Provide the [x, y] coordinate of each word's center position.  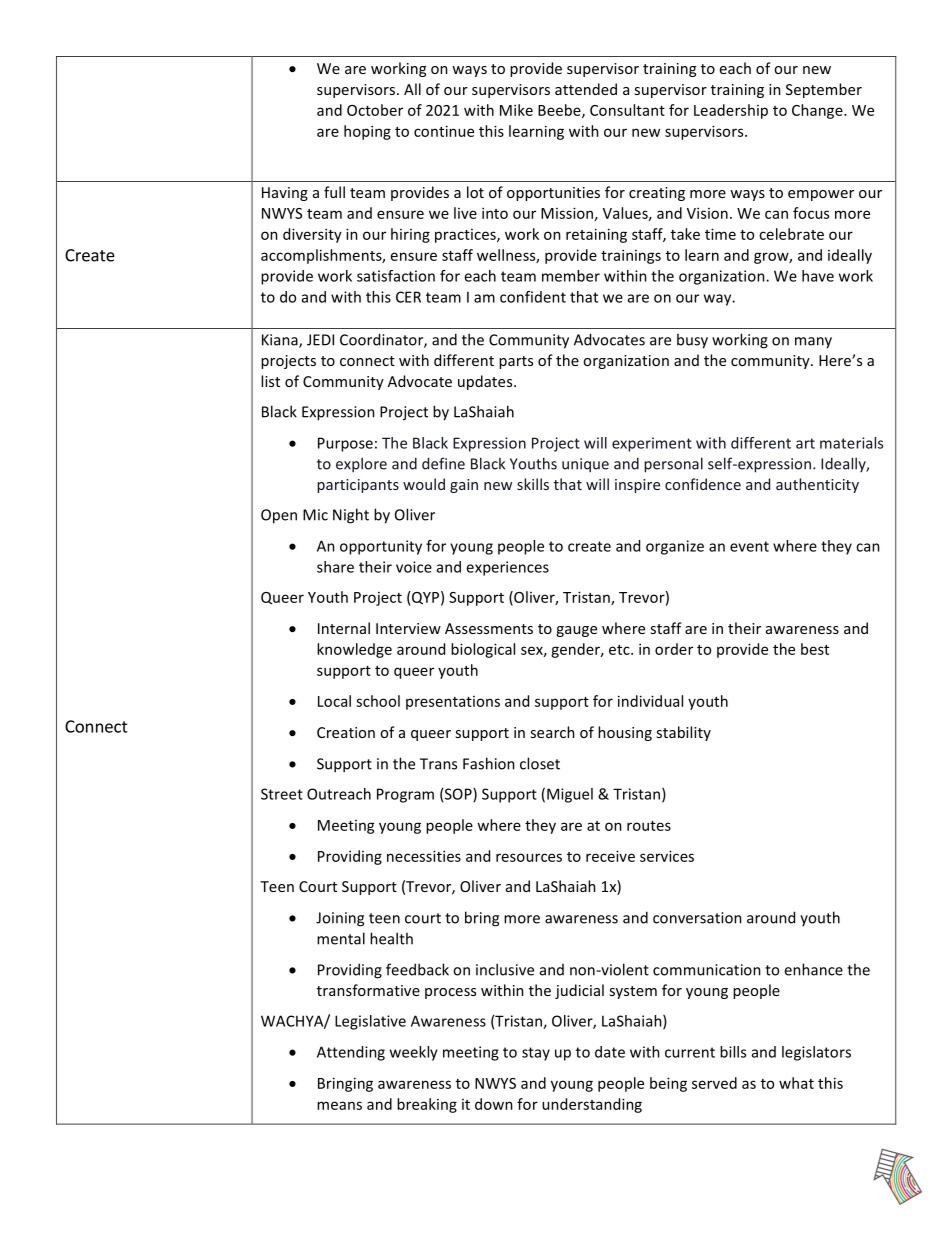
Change [818, 111]
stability [683, 733]
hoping [367, 132]
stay [536, 1054]
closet [540, 763]
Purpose [345, 444]
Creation [346, 732]
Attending [351, 1053]
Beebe [560, 111]
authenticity [817, 485]
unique [585, 465]
